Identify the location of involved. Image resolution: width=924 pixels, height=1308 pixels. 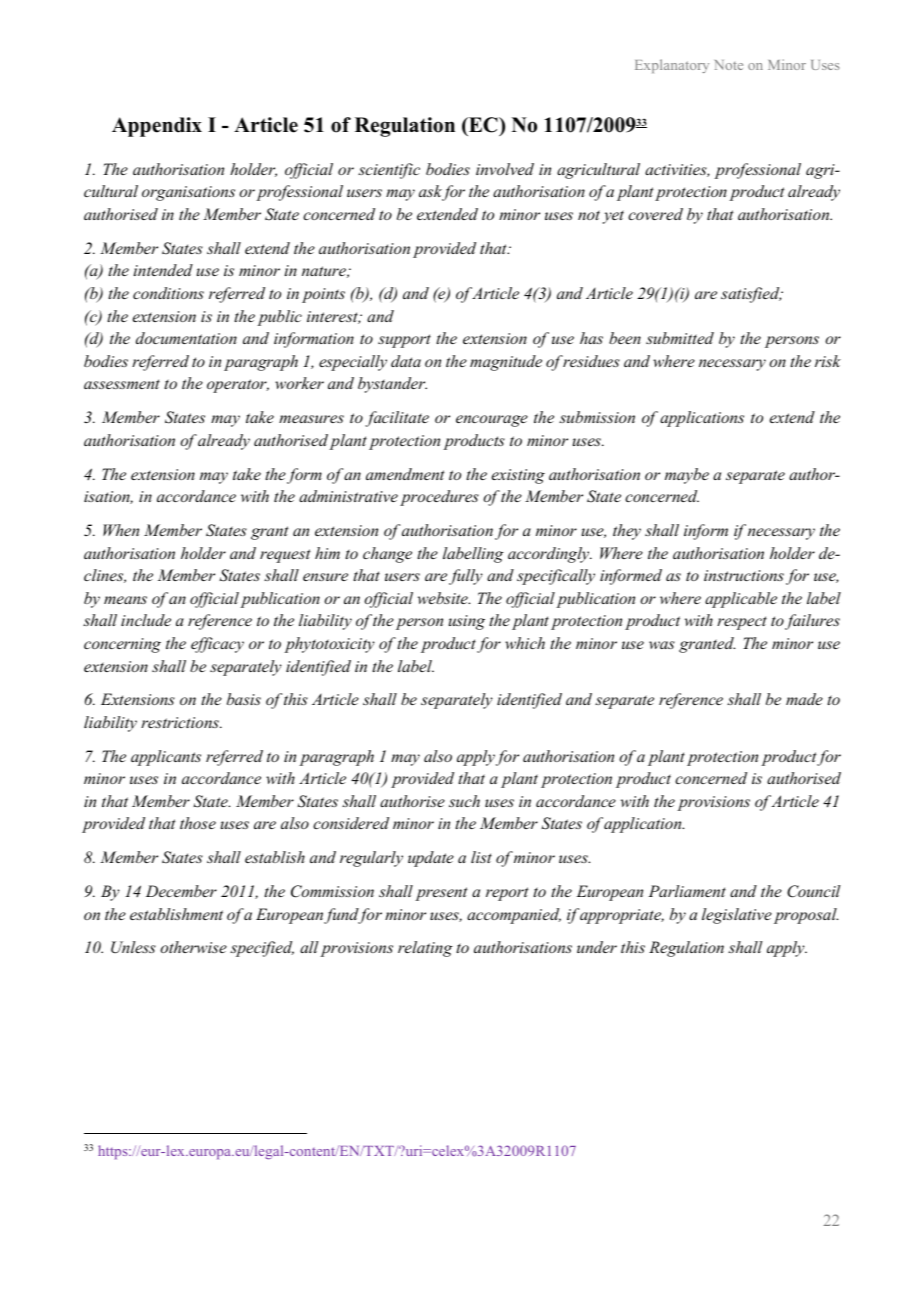
(505, 169).
